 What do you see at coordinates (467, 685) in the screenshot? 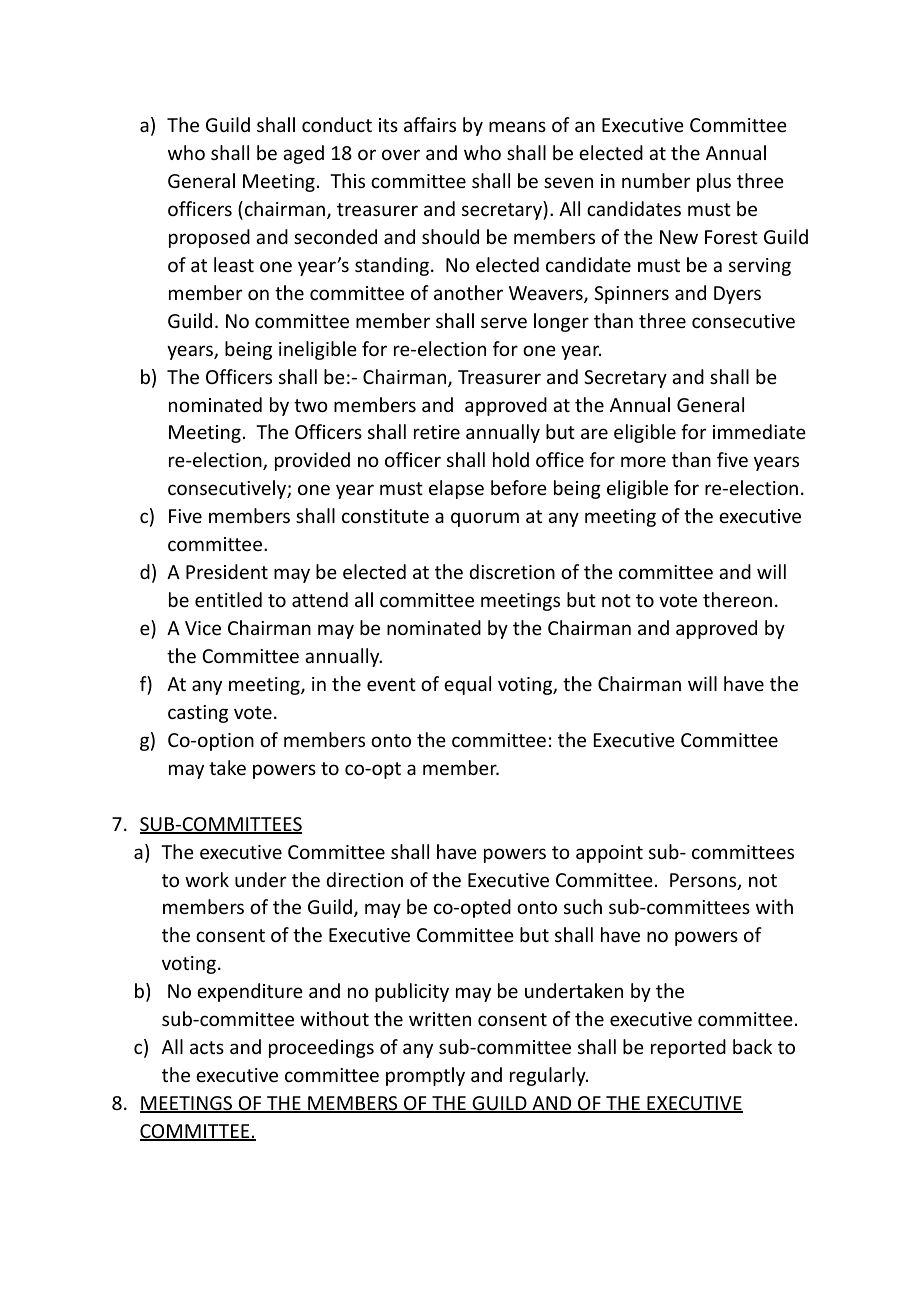
I see `equal` at bounding box center [467, 685].
